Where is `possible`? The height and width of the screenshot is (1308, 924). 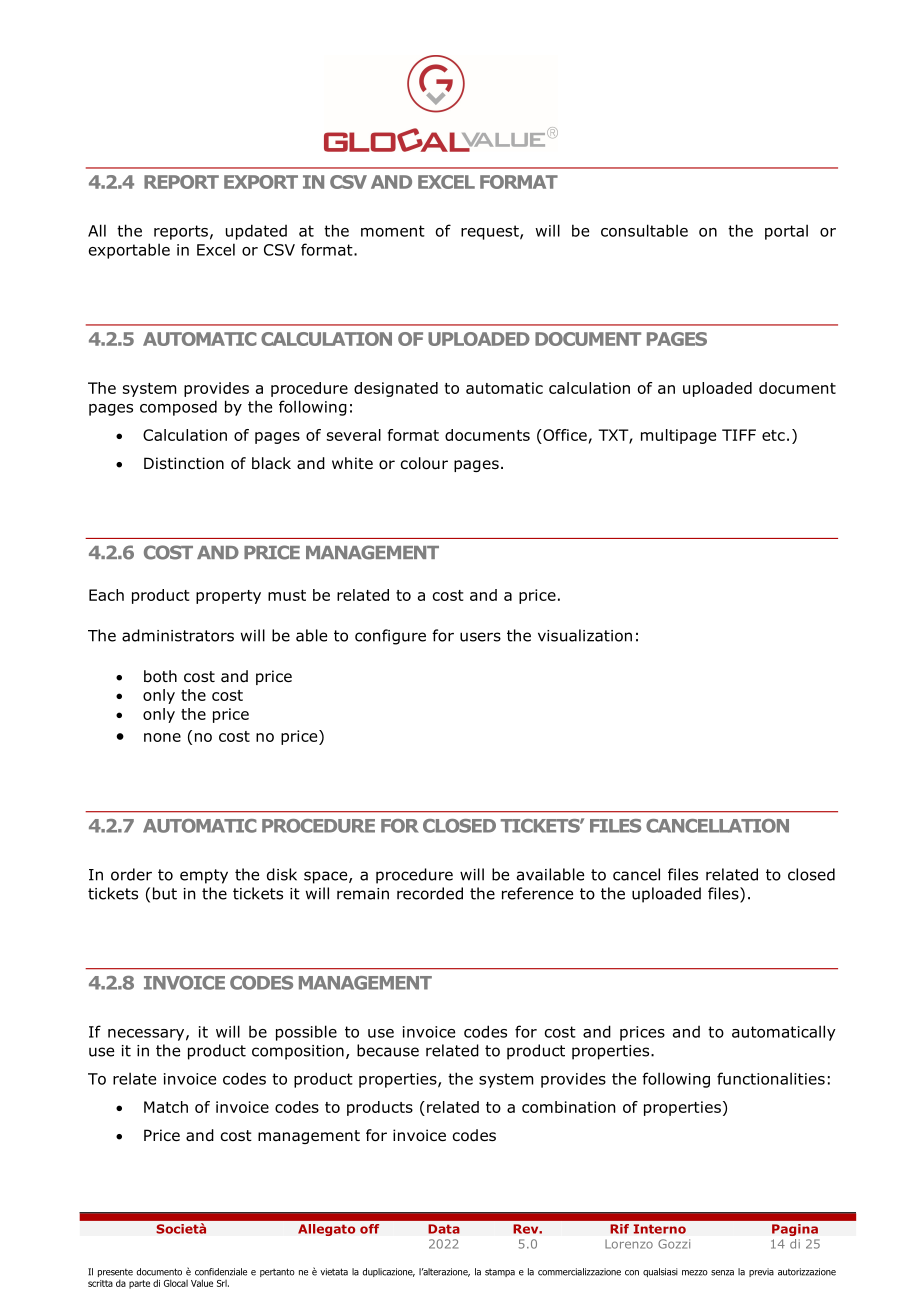 possible is located at coordinates (306, 1033).
